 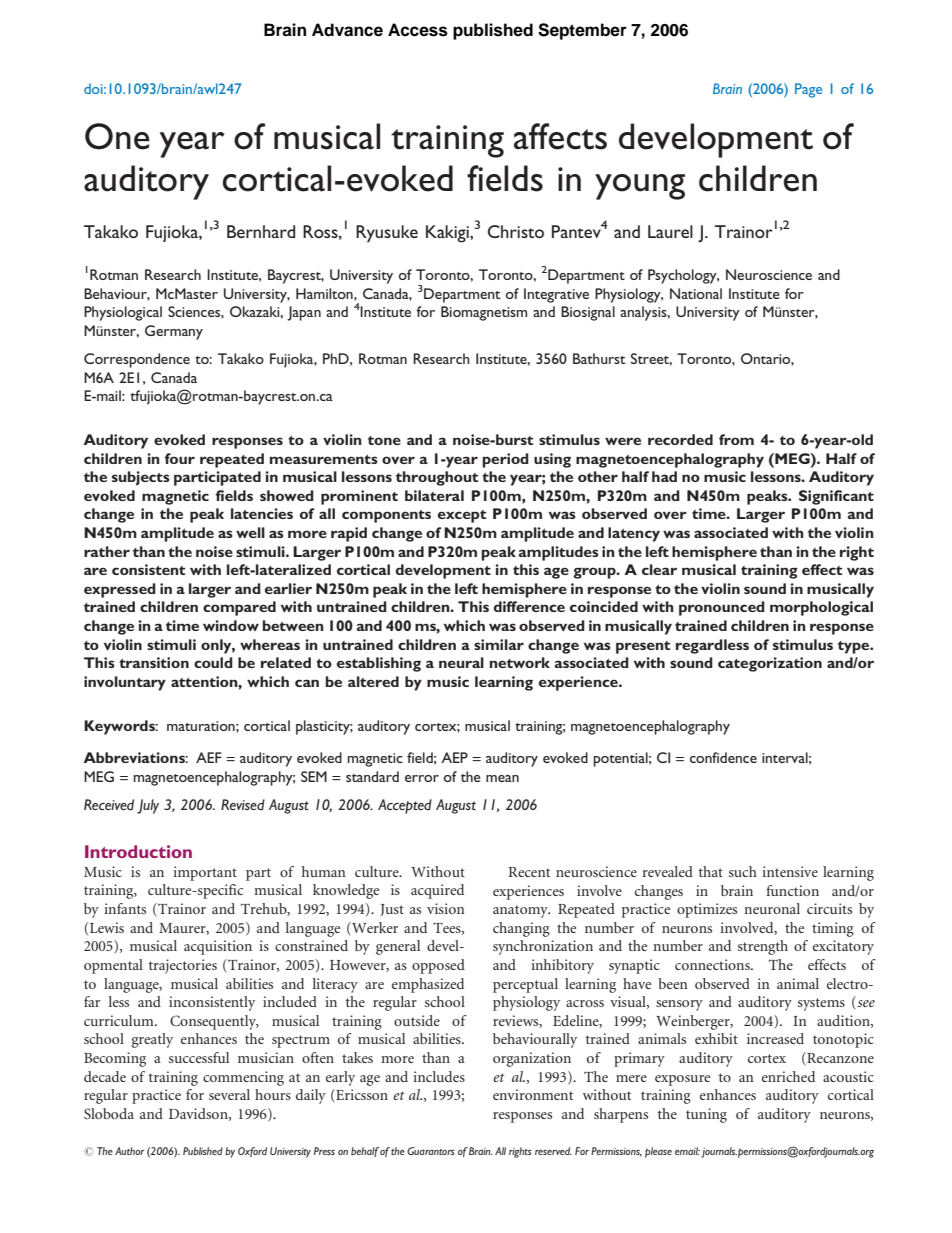 I want to click on from, so click(x=736, y=439).
